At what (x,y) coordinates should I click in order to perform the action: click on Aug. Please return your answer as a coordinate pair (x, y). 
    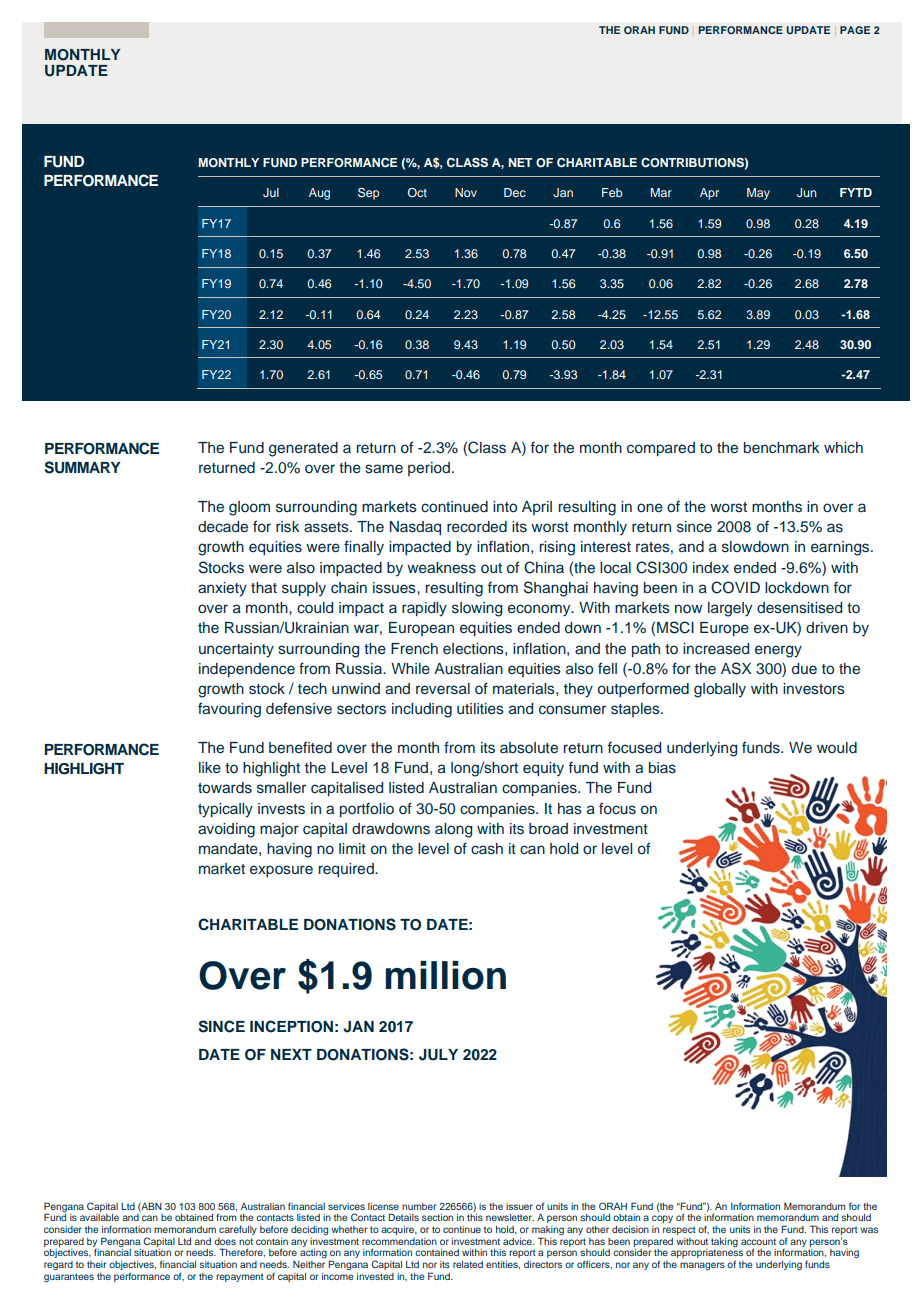
    Looking at the image, I should click on (319, 194).
